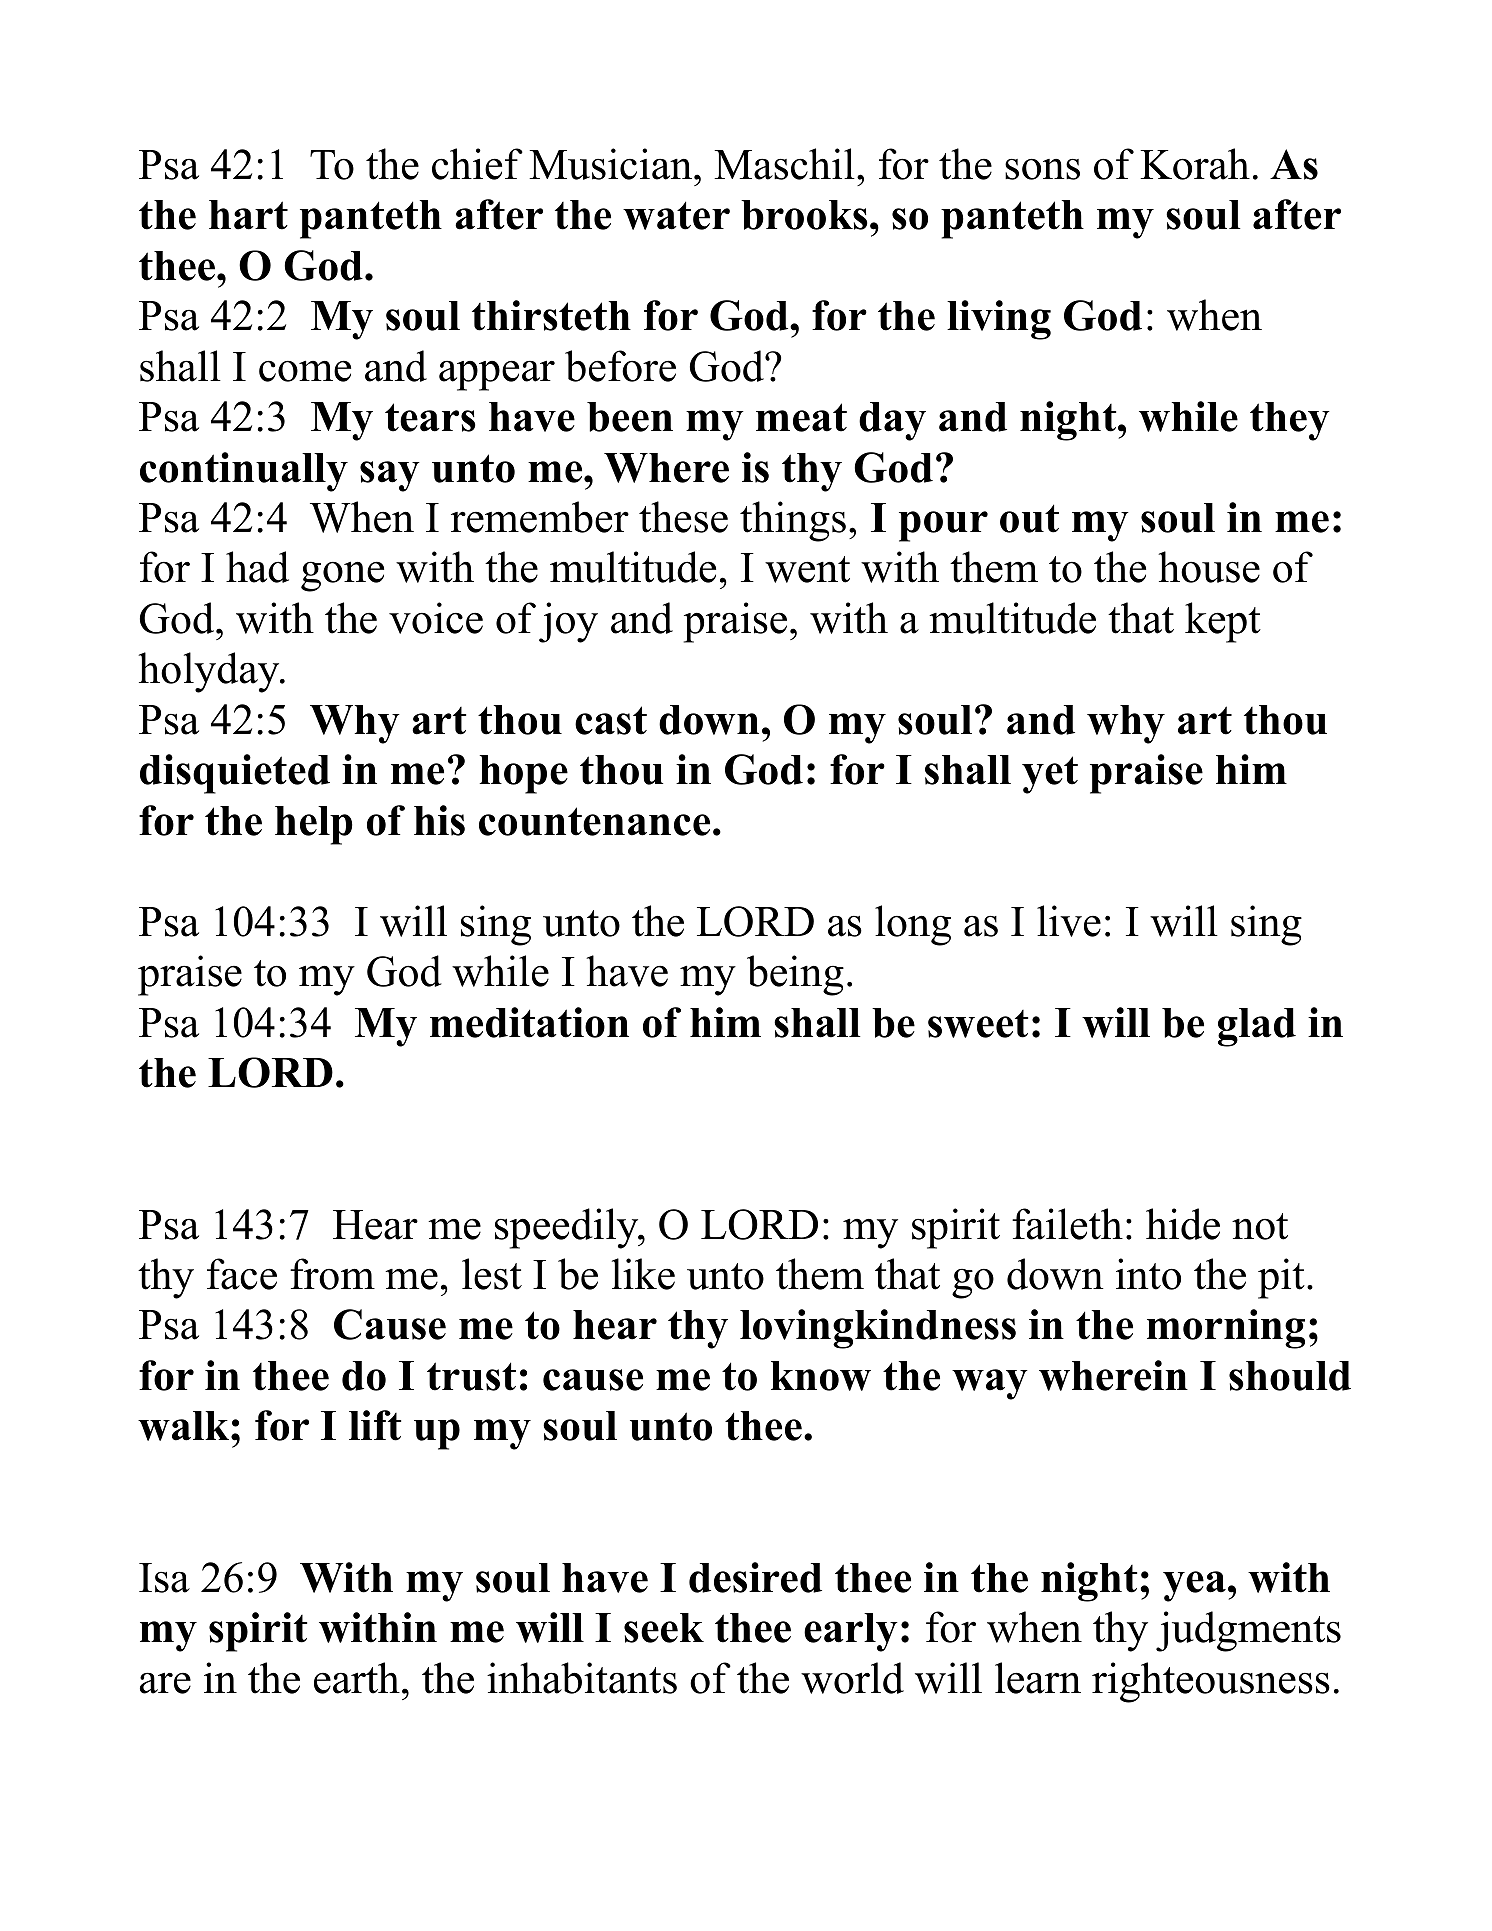  What do you see at coordinates (1069, 921) in the image?
I see `live` at bounding box center [1069, 921].
